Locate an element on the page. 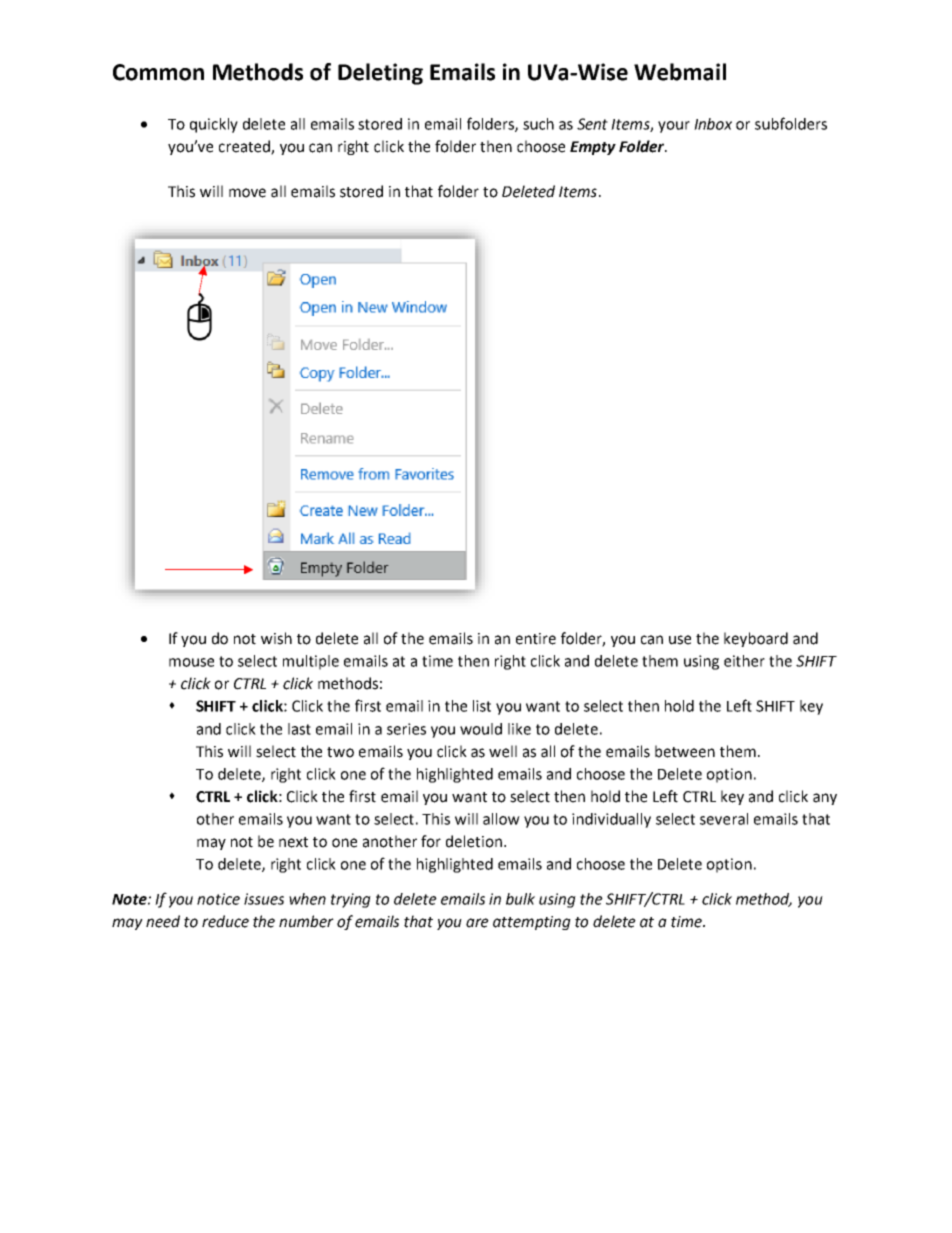 This image has width=952, height=1233. Inbox is located at coordinates (713, 124).
